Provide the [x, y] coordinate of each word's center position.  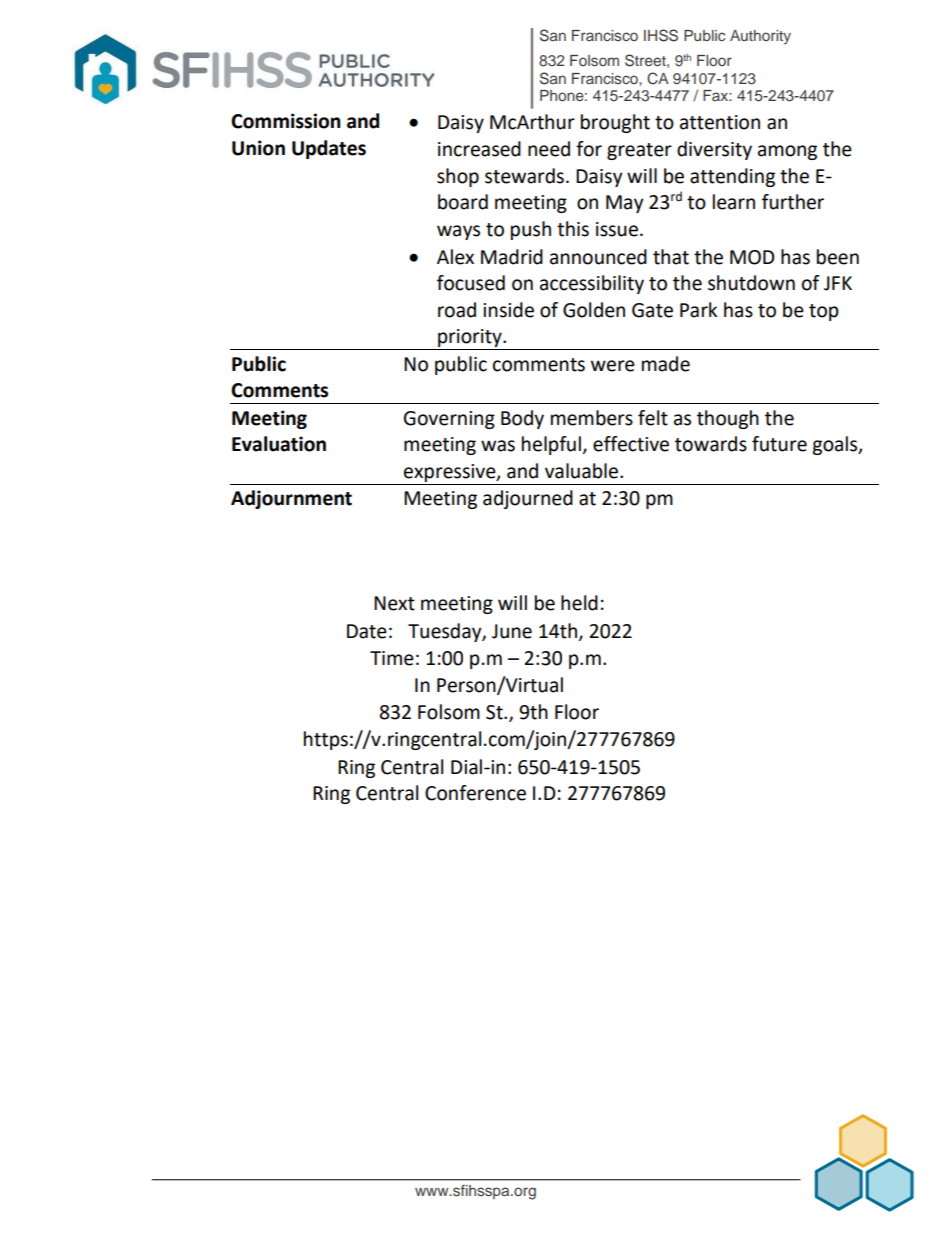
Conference [475, 793]
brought [615, 123]
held [579, 603]
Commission [286, 121]
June [512, 631]
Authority [760, 37]
